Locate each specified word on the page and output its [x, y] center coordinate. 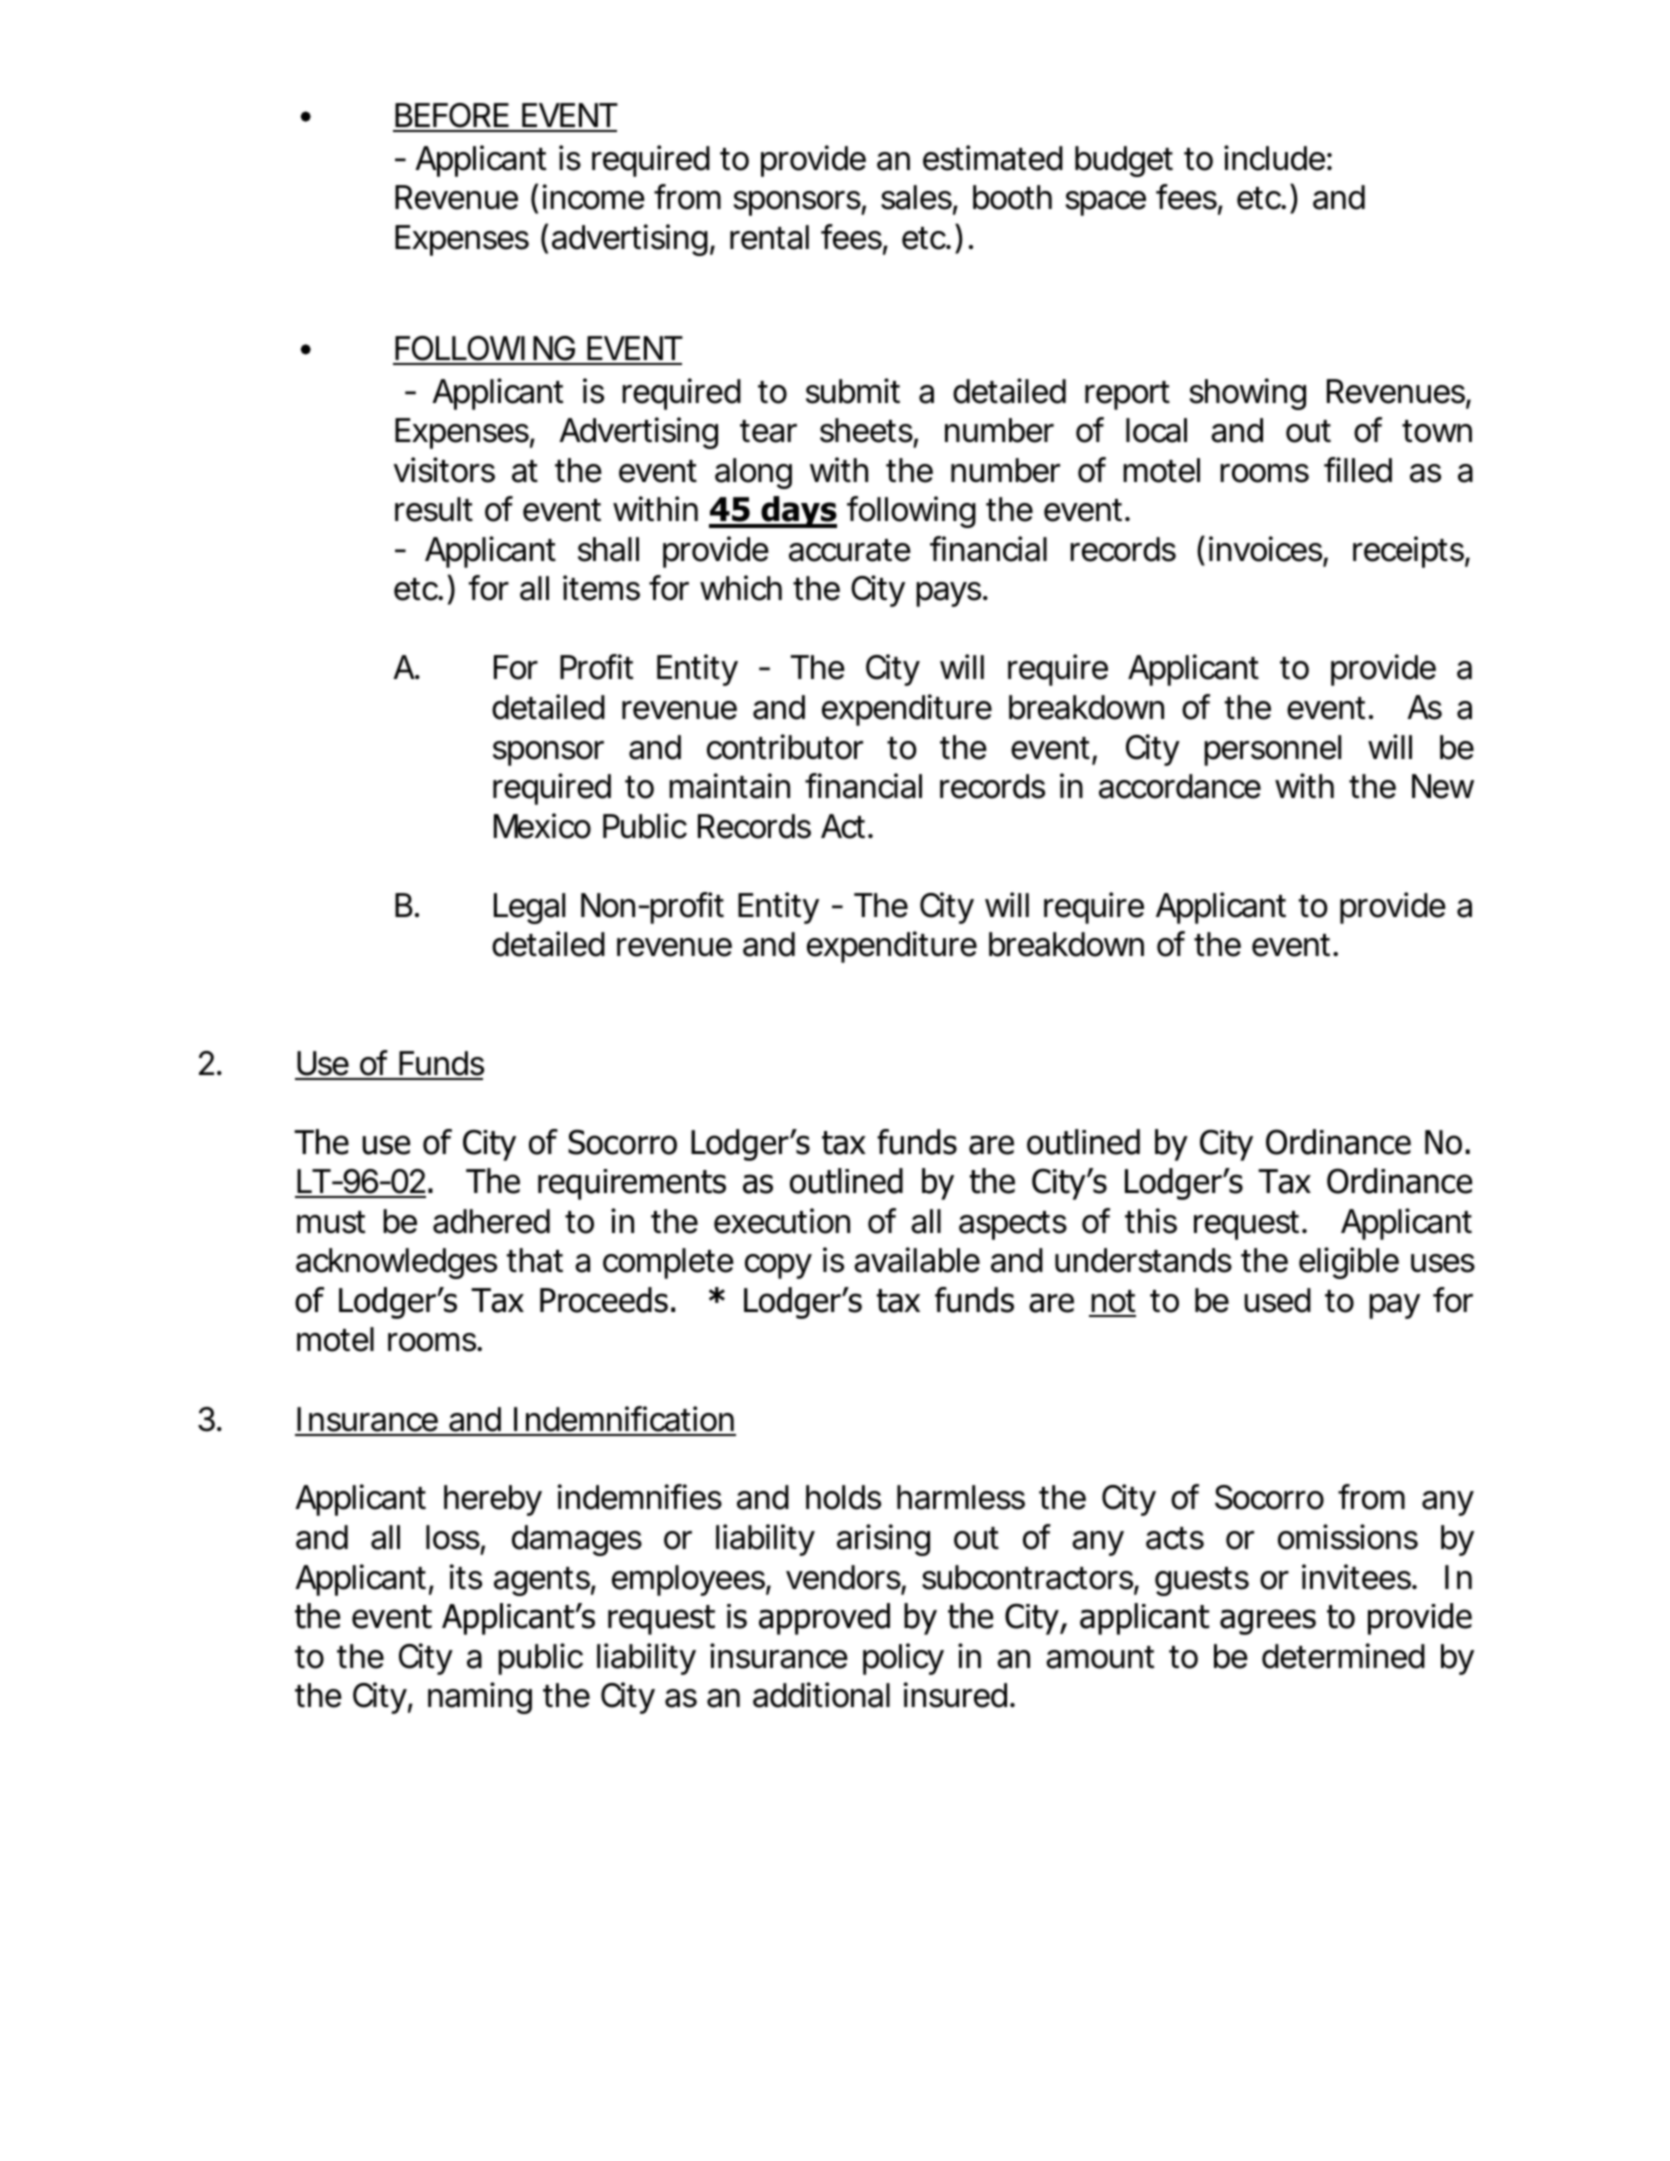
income [593, 197]
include [1274, 158]
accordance [1180, 786]
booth [1012, 197]
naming [480, 1698]
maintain [729, 786]
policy [903, 1659]
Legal [529, 908]
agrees [1268, 1622]
